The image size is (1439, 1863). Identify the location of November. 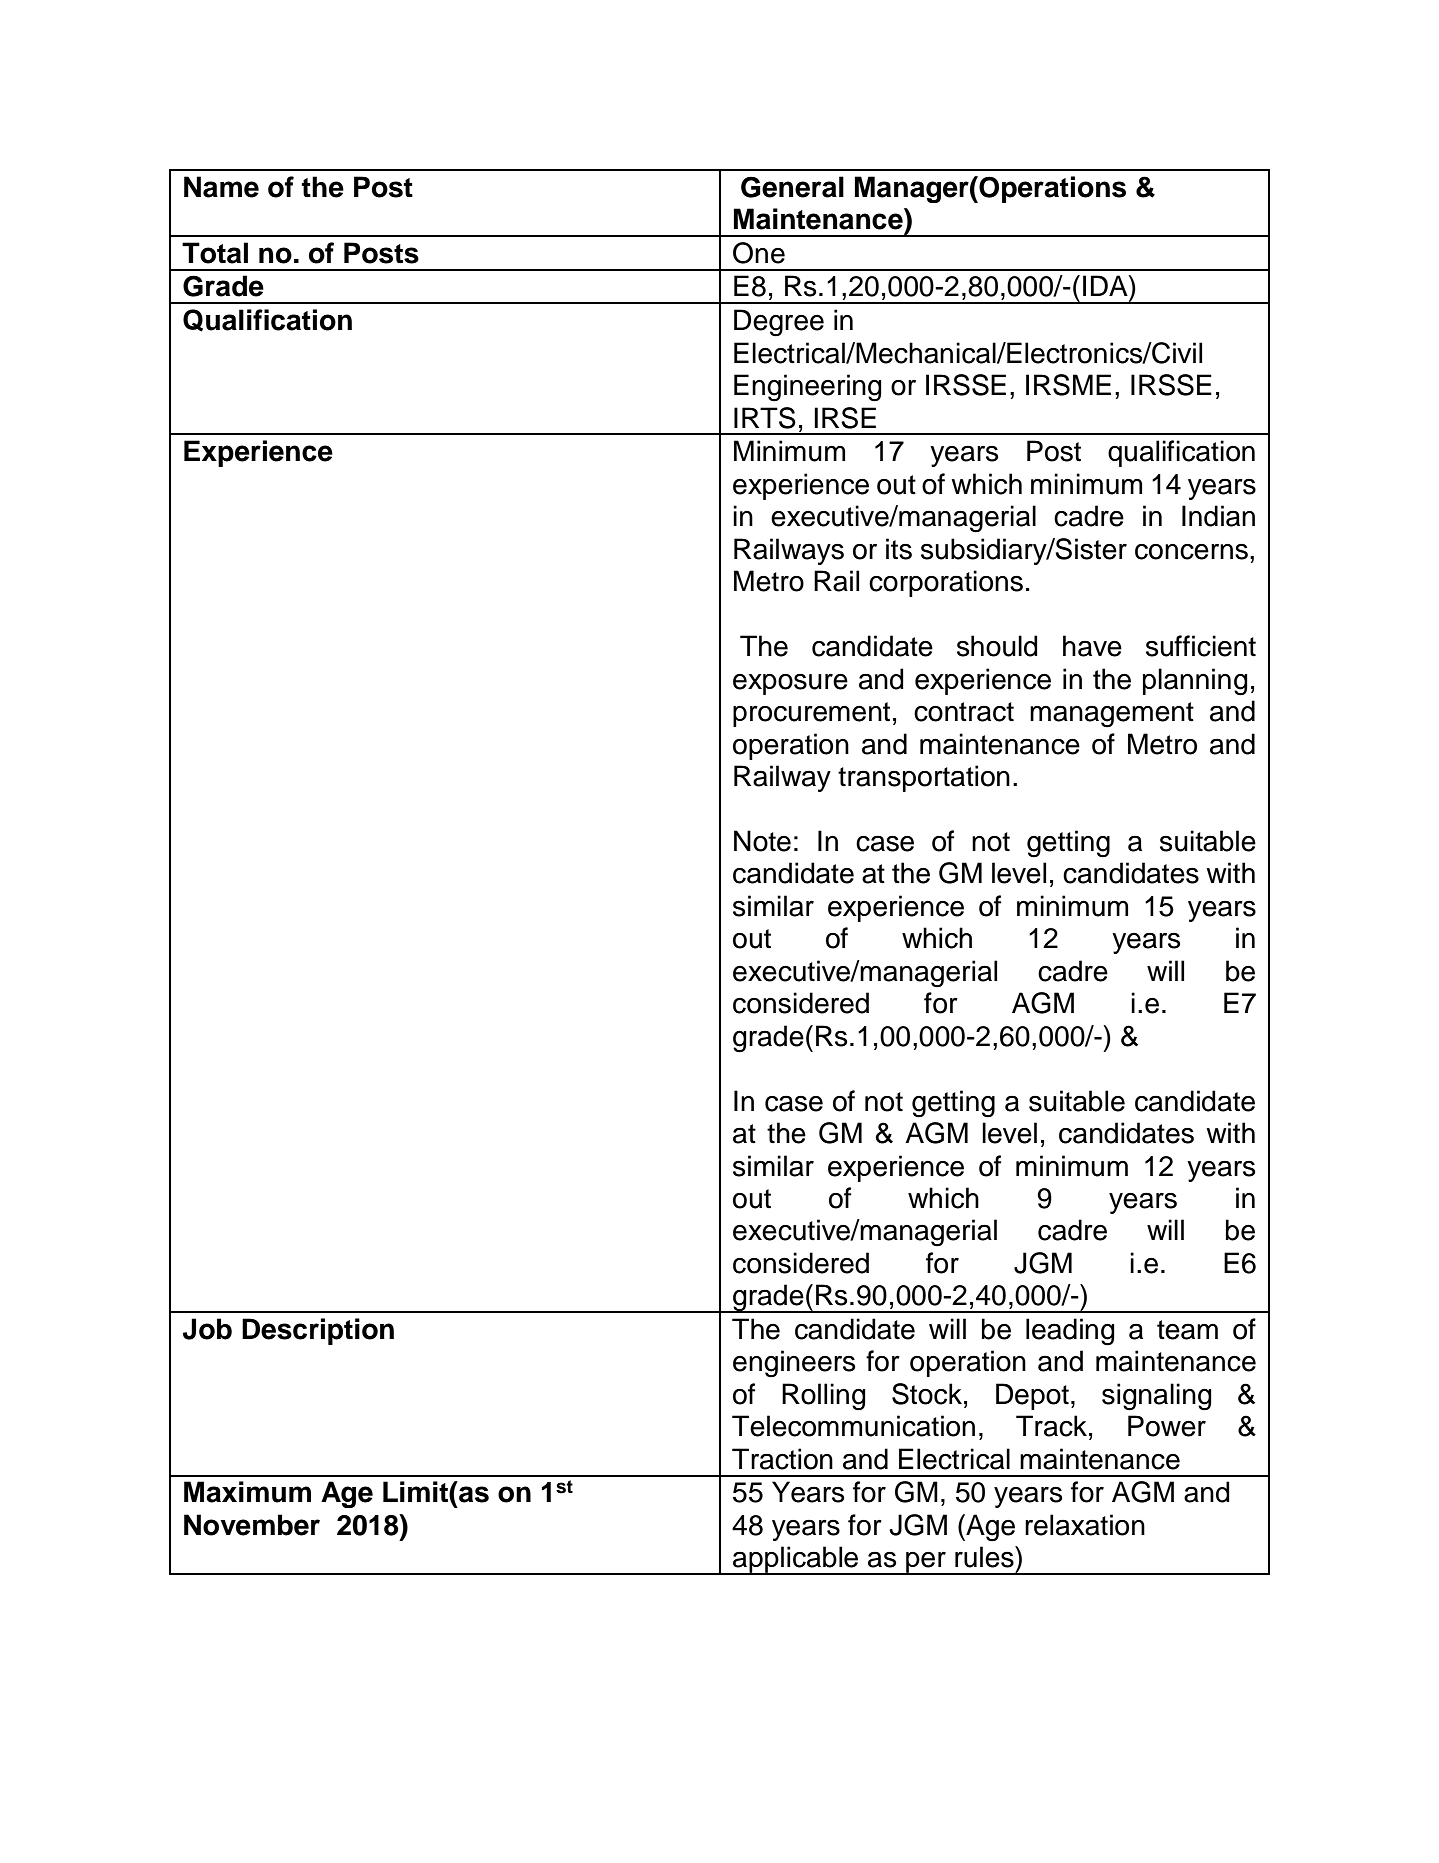
(252, 1525).
